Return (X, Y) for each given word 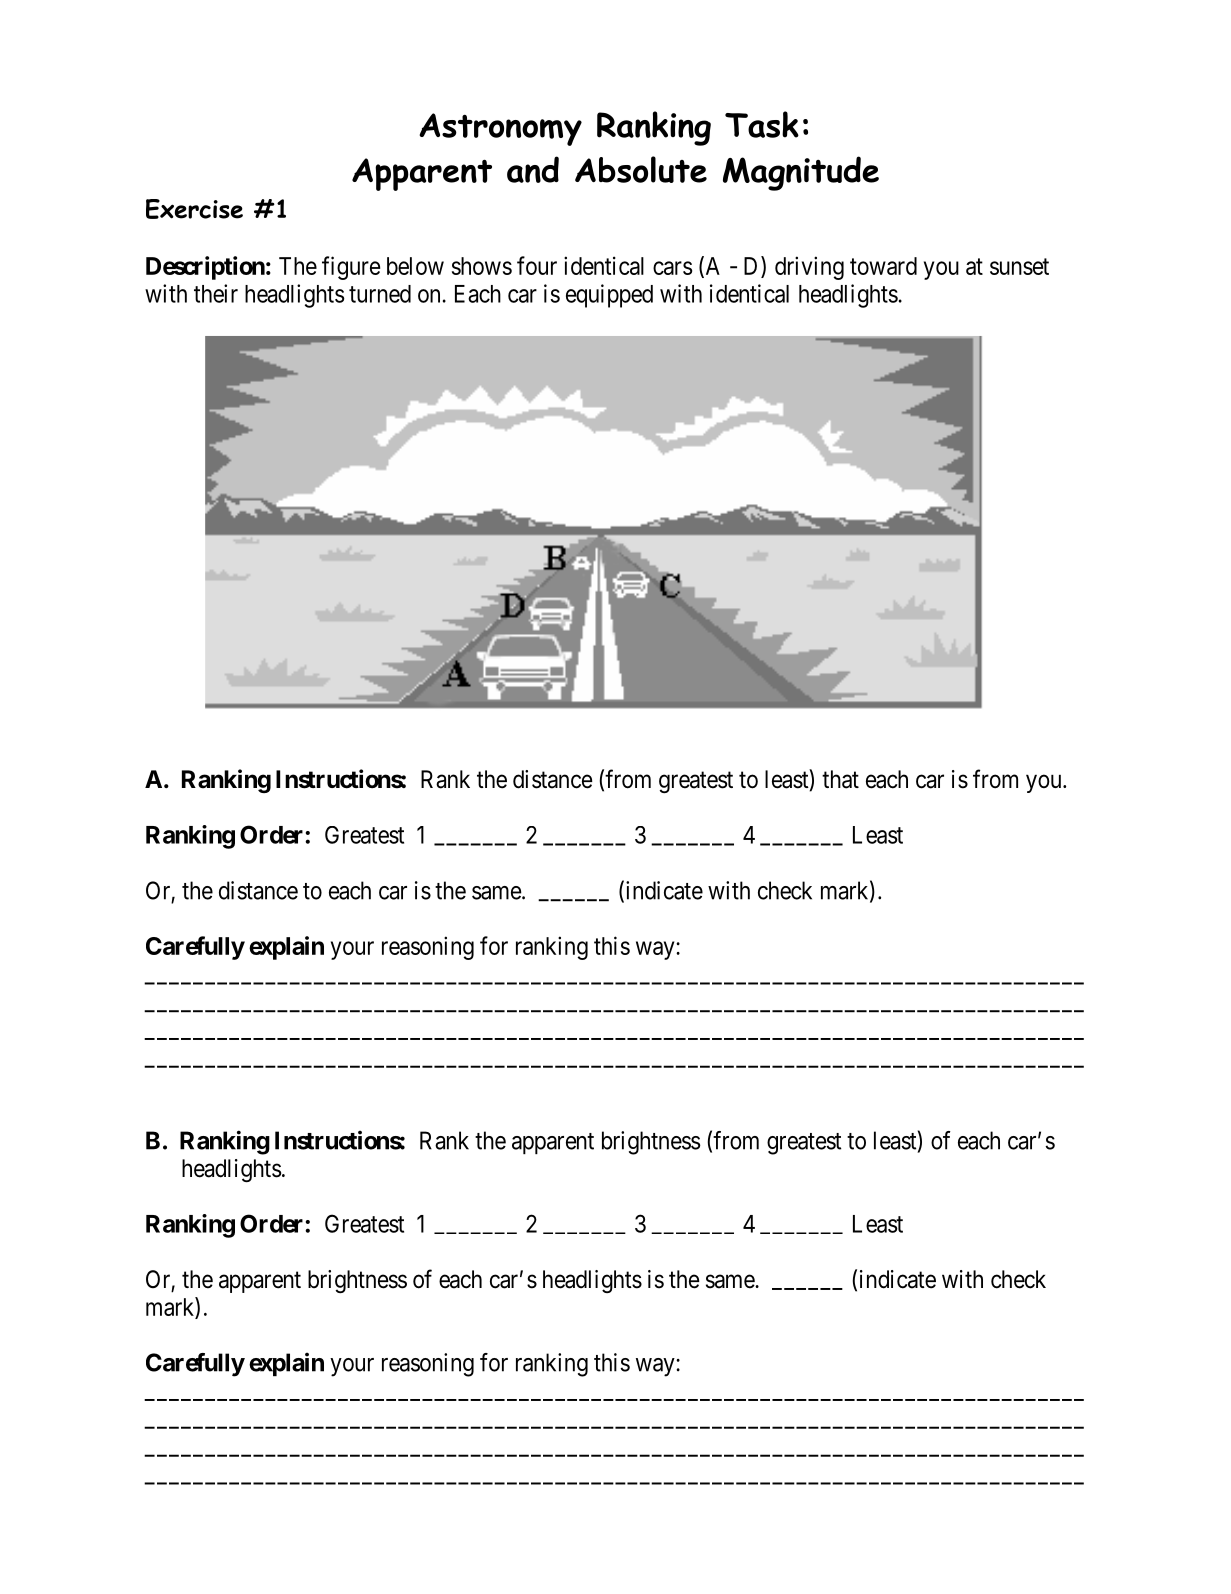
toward (883, 266)
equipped (609, 296)
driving (809, 268)
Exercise (194, 209)
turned (380, 294)
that (840, 779)
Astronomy (500, 129)
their (216, 293)
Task (762, 124)
